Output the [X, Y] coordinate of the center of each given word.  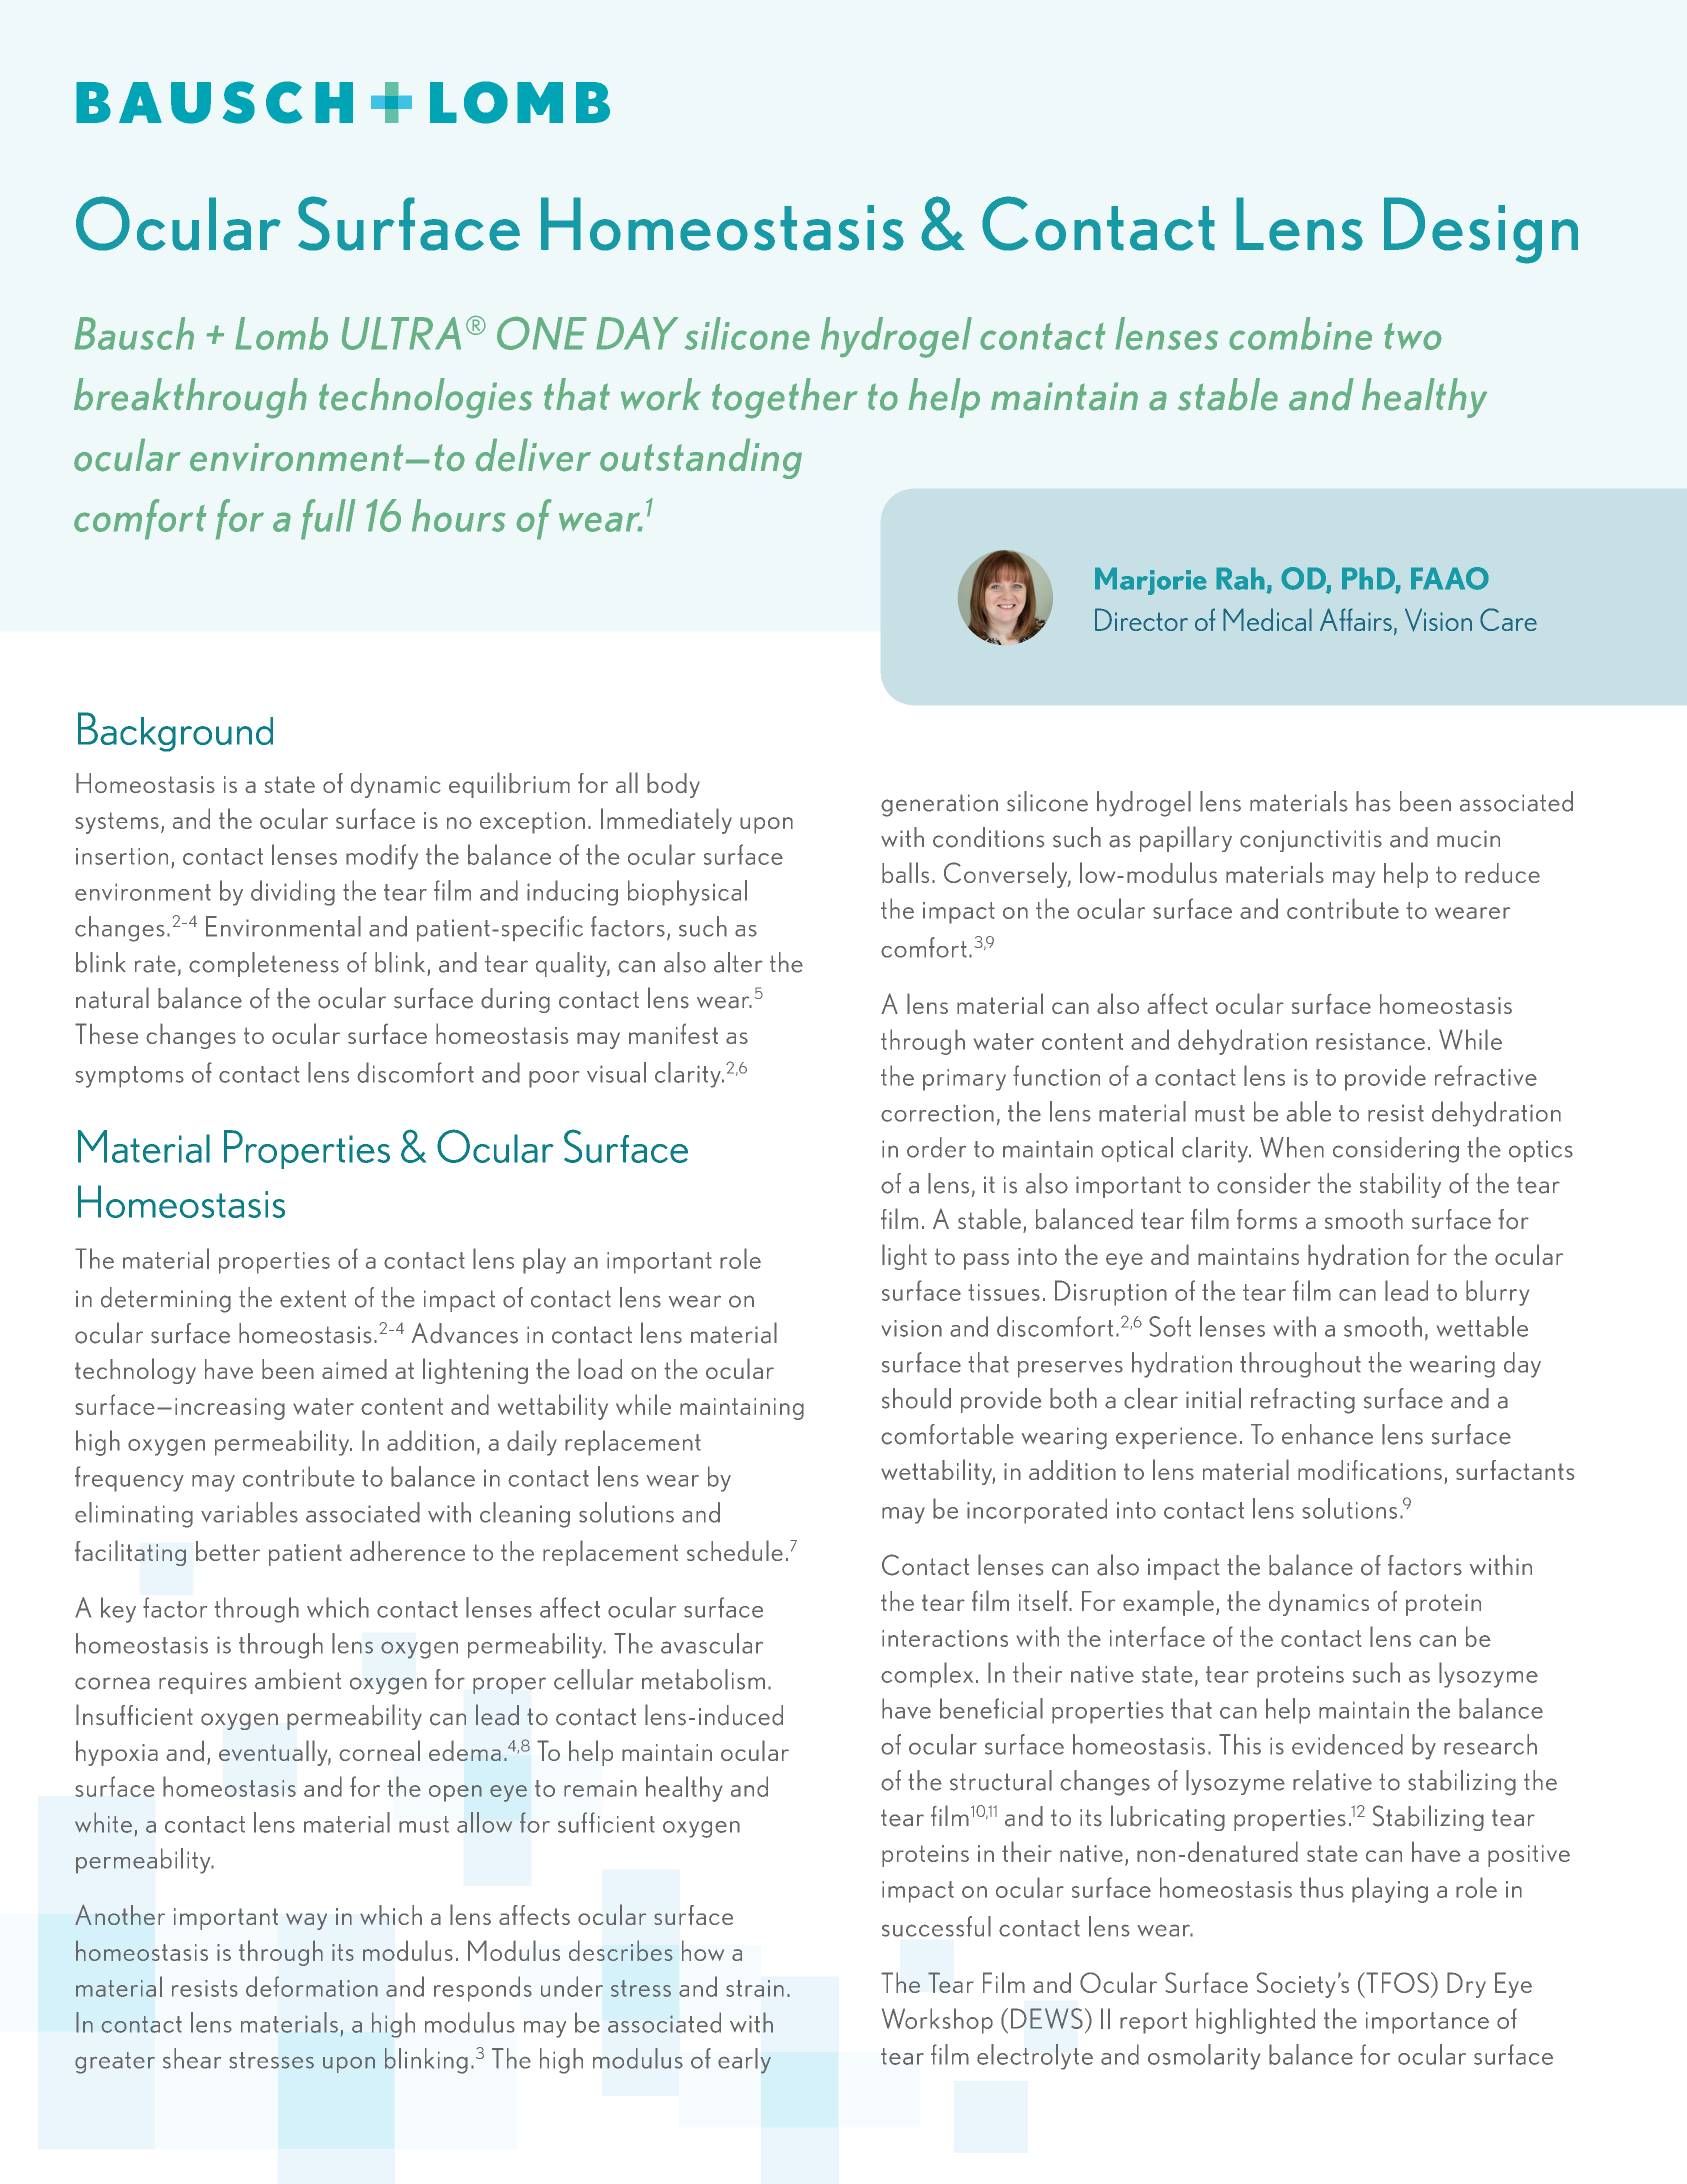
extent [313, 1299]
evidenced [1347, 1744]
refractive [1486, 1075]
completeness [264, 964]
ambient [298, 1679]
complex [927, 1675]
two [1413, 336]
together [785, 398]
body [673, 785]
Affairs [1356, 619]
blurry [1497, 1293]
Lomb [281, 333]
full [328, 519]
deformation [312, 1986]
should [916, 1398]
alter [738, 962]
